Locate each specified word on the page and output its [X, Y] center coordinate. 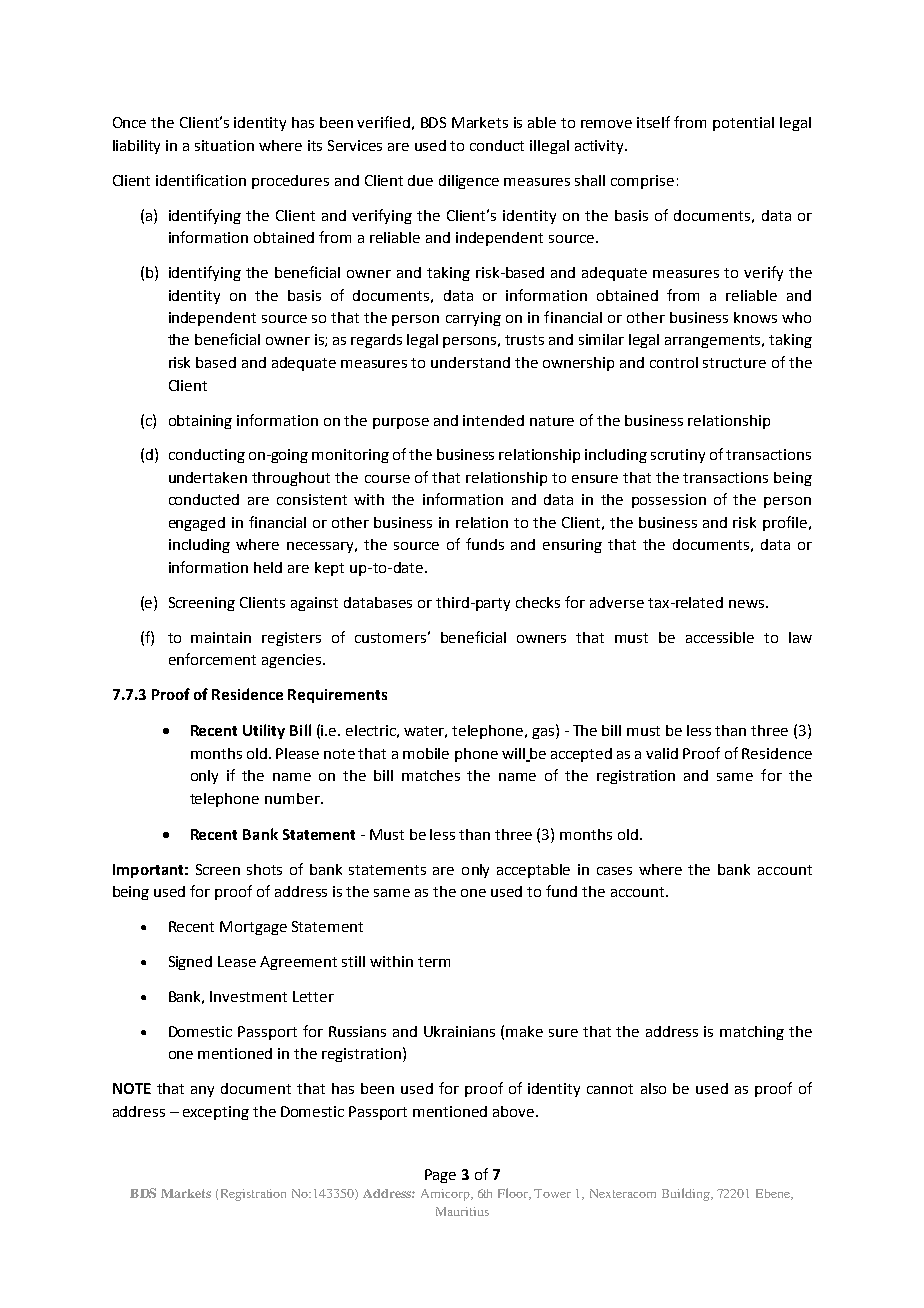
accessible [720, 637]
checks [538, 602]
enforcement [212, 659]
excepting [216, 1113]
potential [743, 124]
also [653, 1088]
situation [224, 145]
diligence [469, 182]
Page [440, 1176]
